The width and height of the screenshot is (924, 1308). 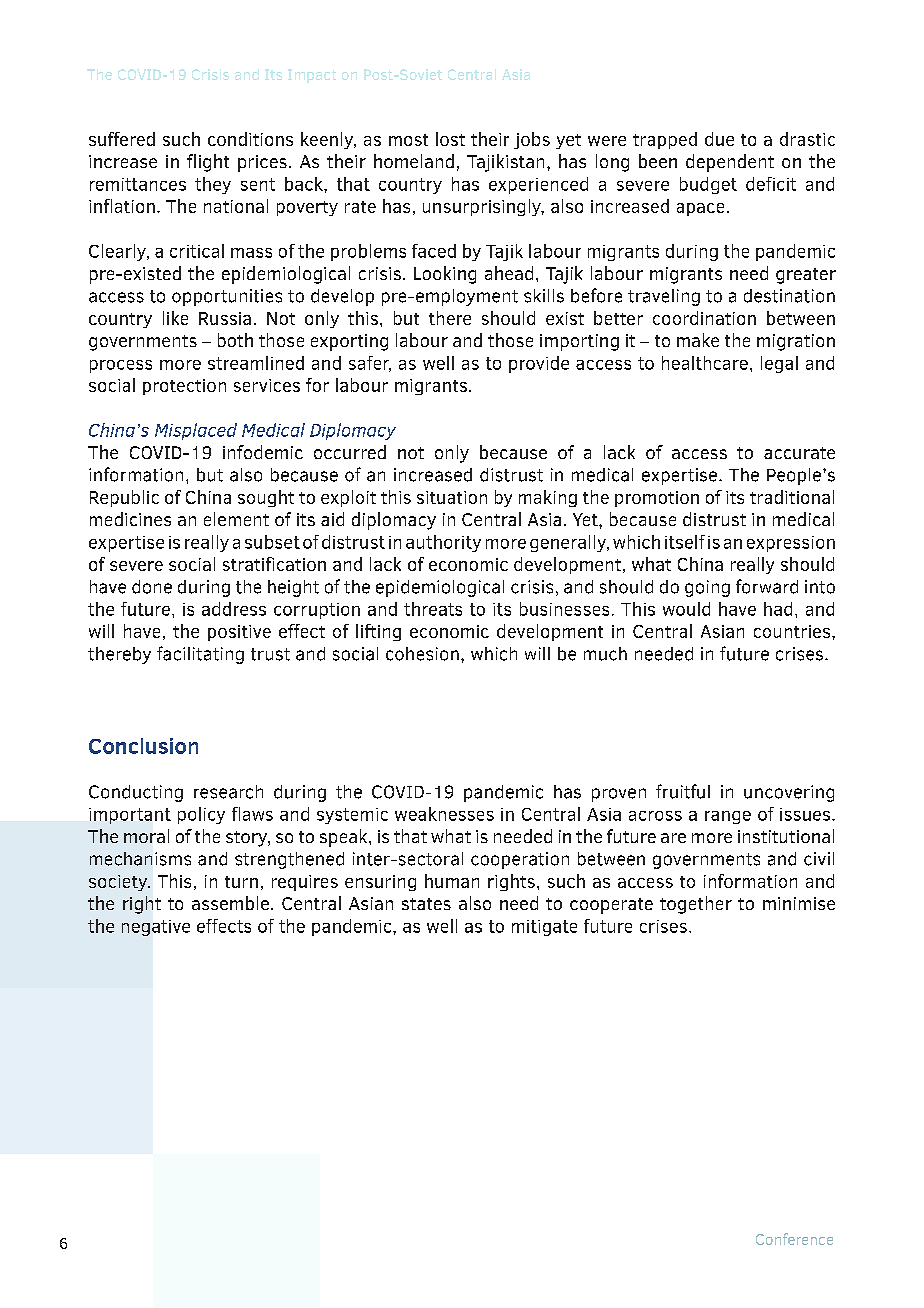 What do you see at coordinates (208, 163) in the screenshot?
I see `flight` at bounding box center [208, 163].
